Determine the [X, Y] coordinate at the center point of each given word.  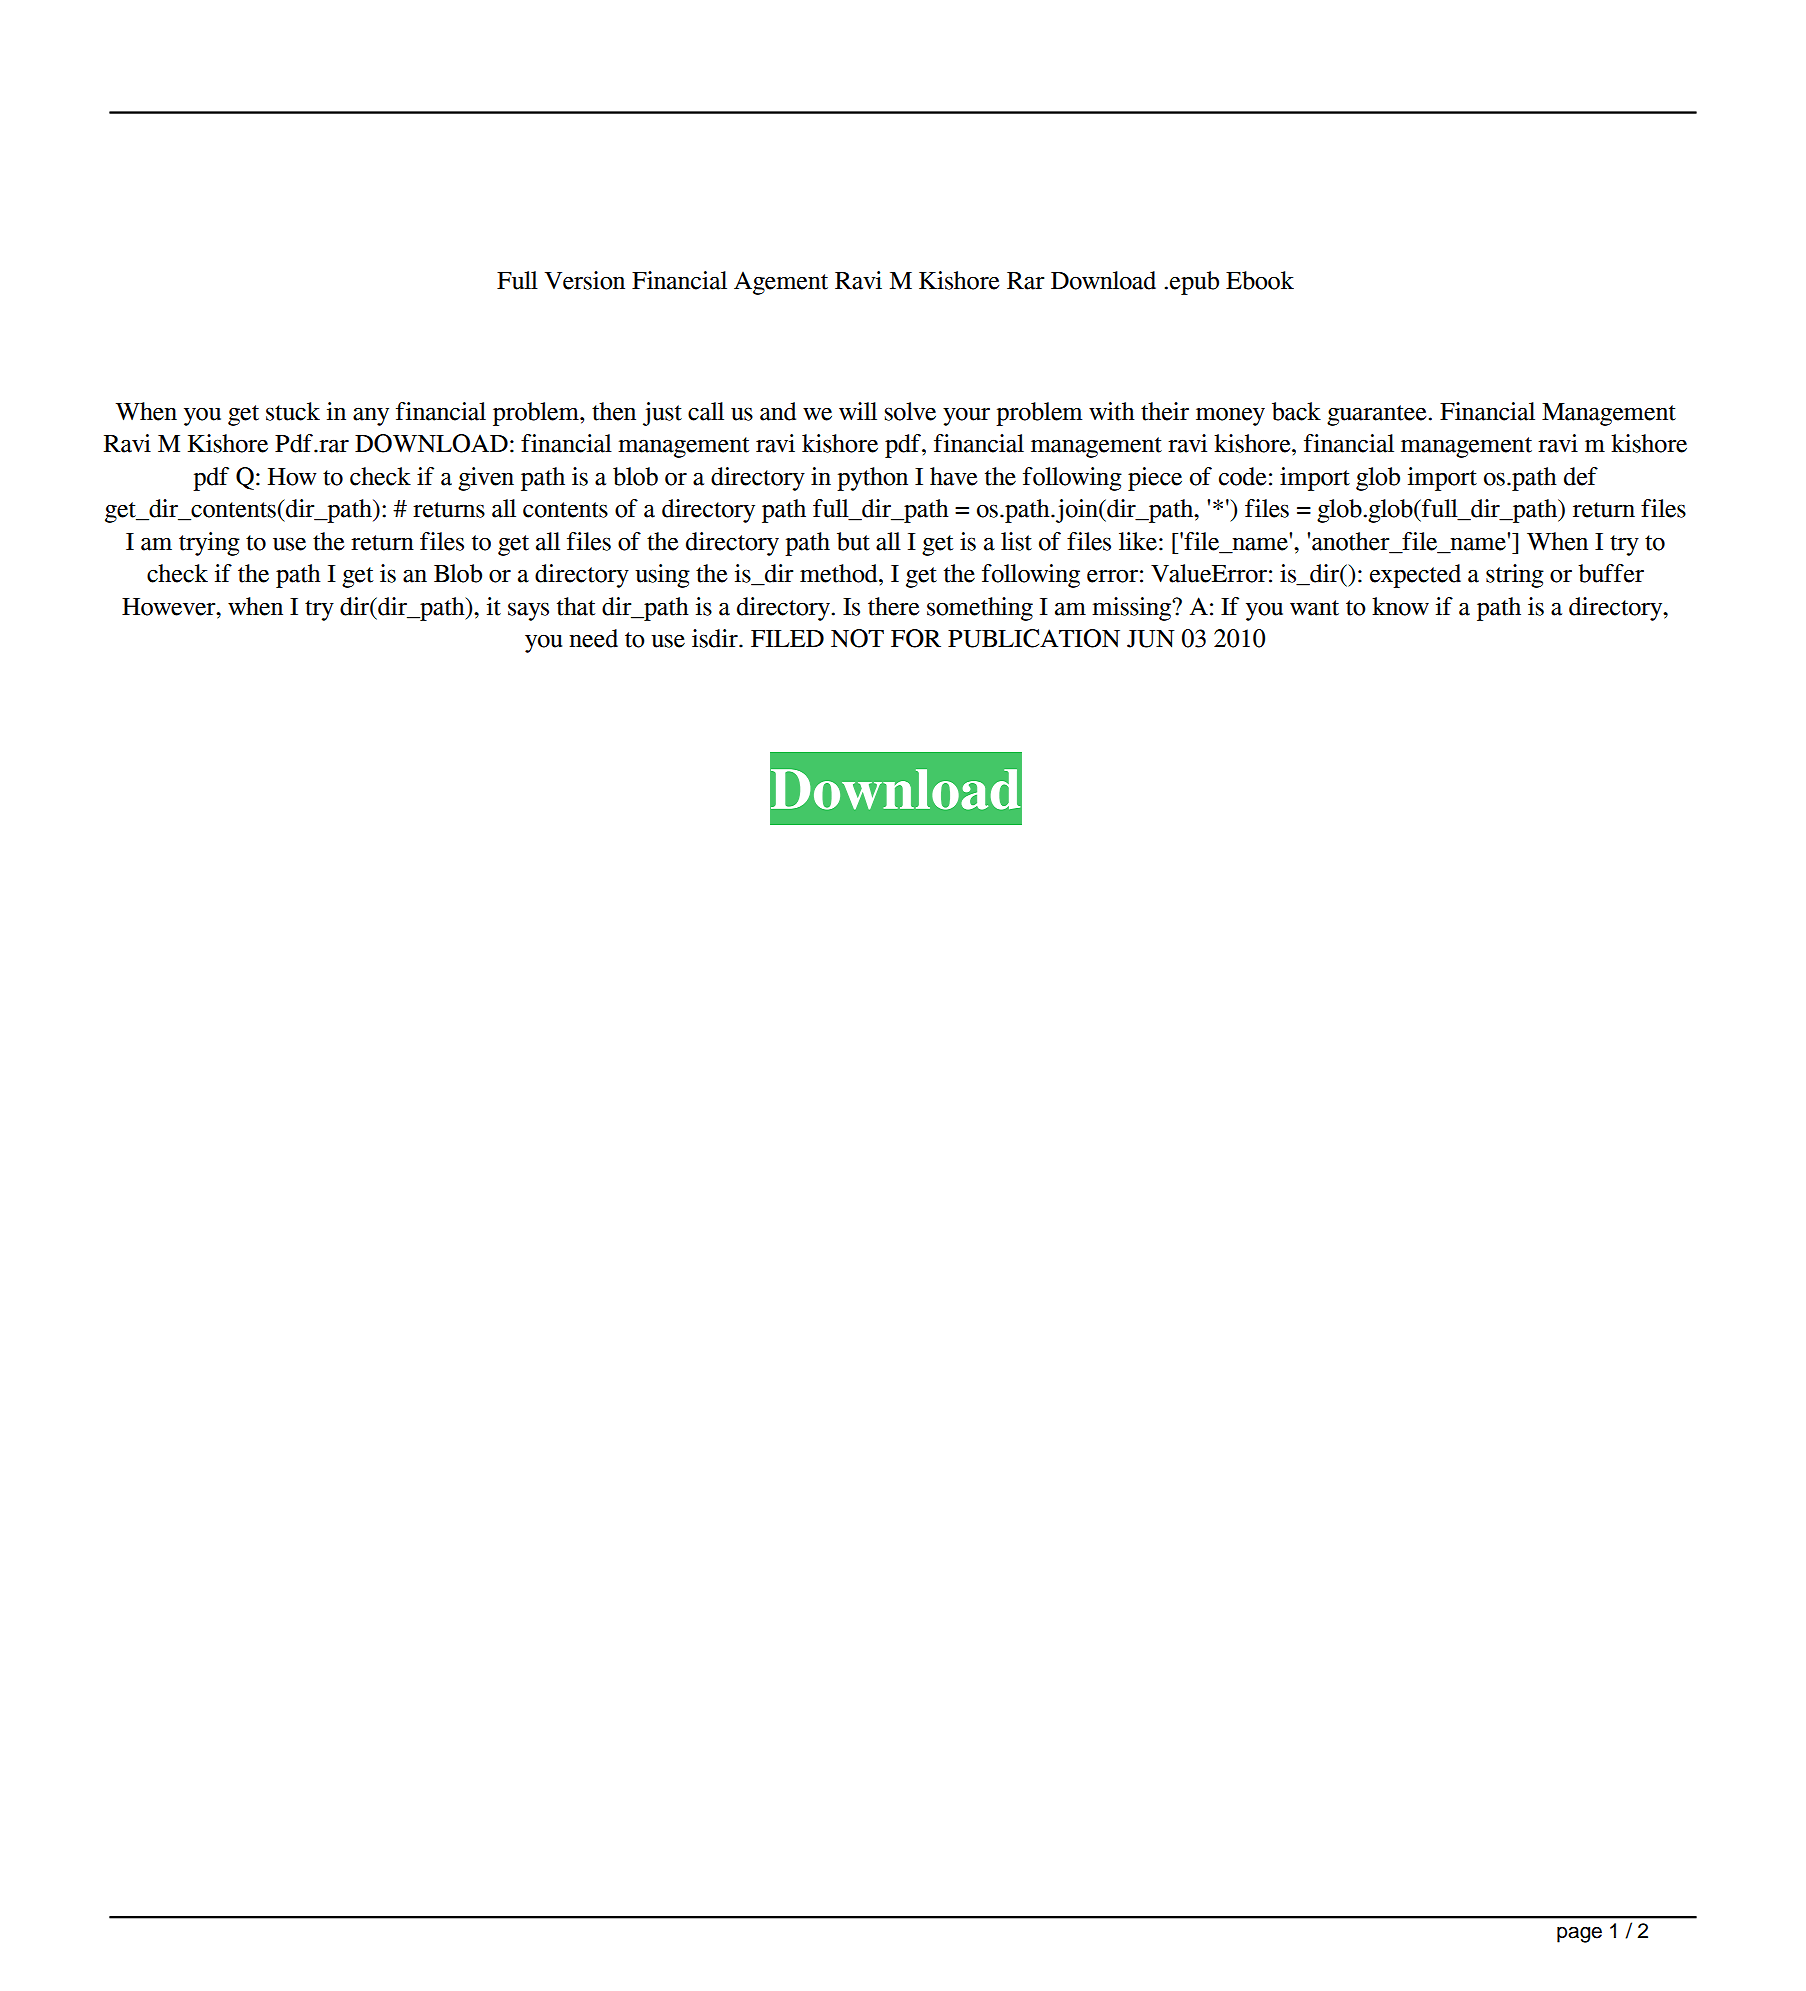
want [1314, 608]
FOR [916, 638]
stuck [293, 411]
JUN [1151, 639]
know [1400, 606]
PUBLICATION [1034, 638]
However [170, 607]
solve [910, 411]
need [593, 638]
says [528, 612]
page [1579, 1934]
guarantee [1377, 415]
